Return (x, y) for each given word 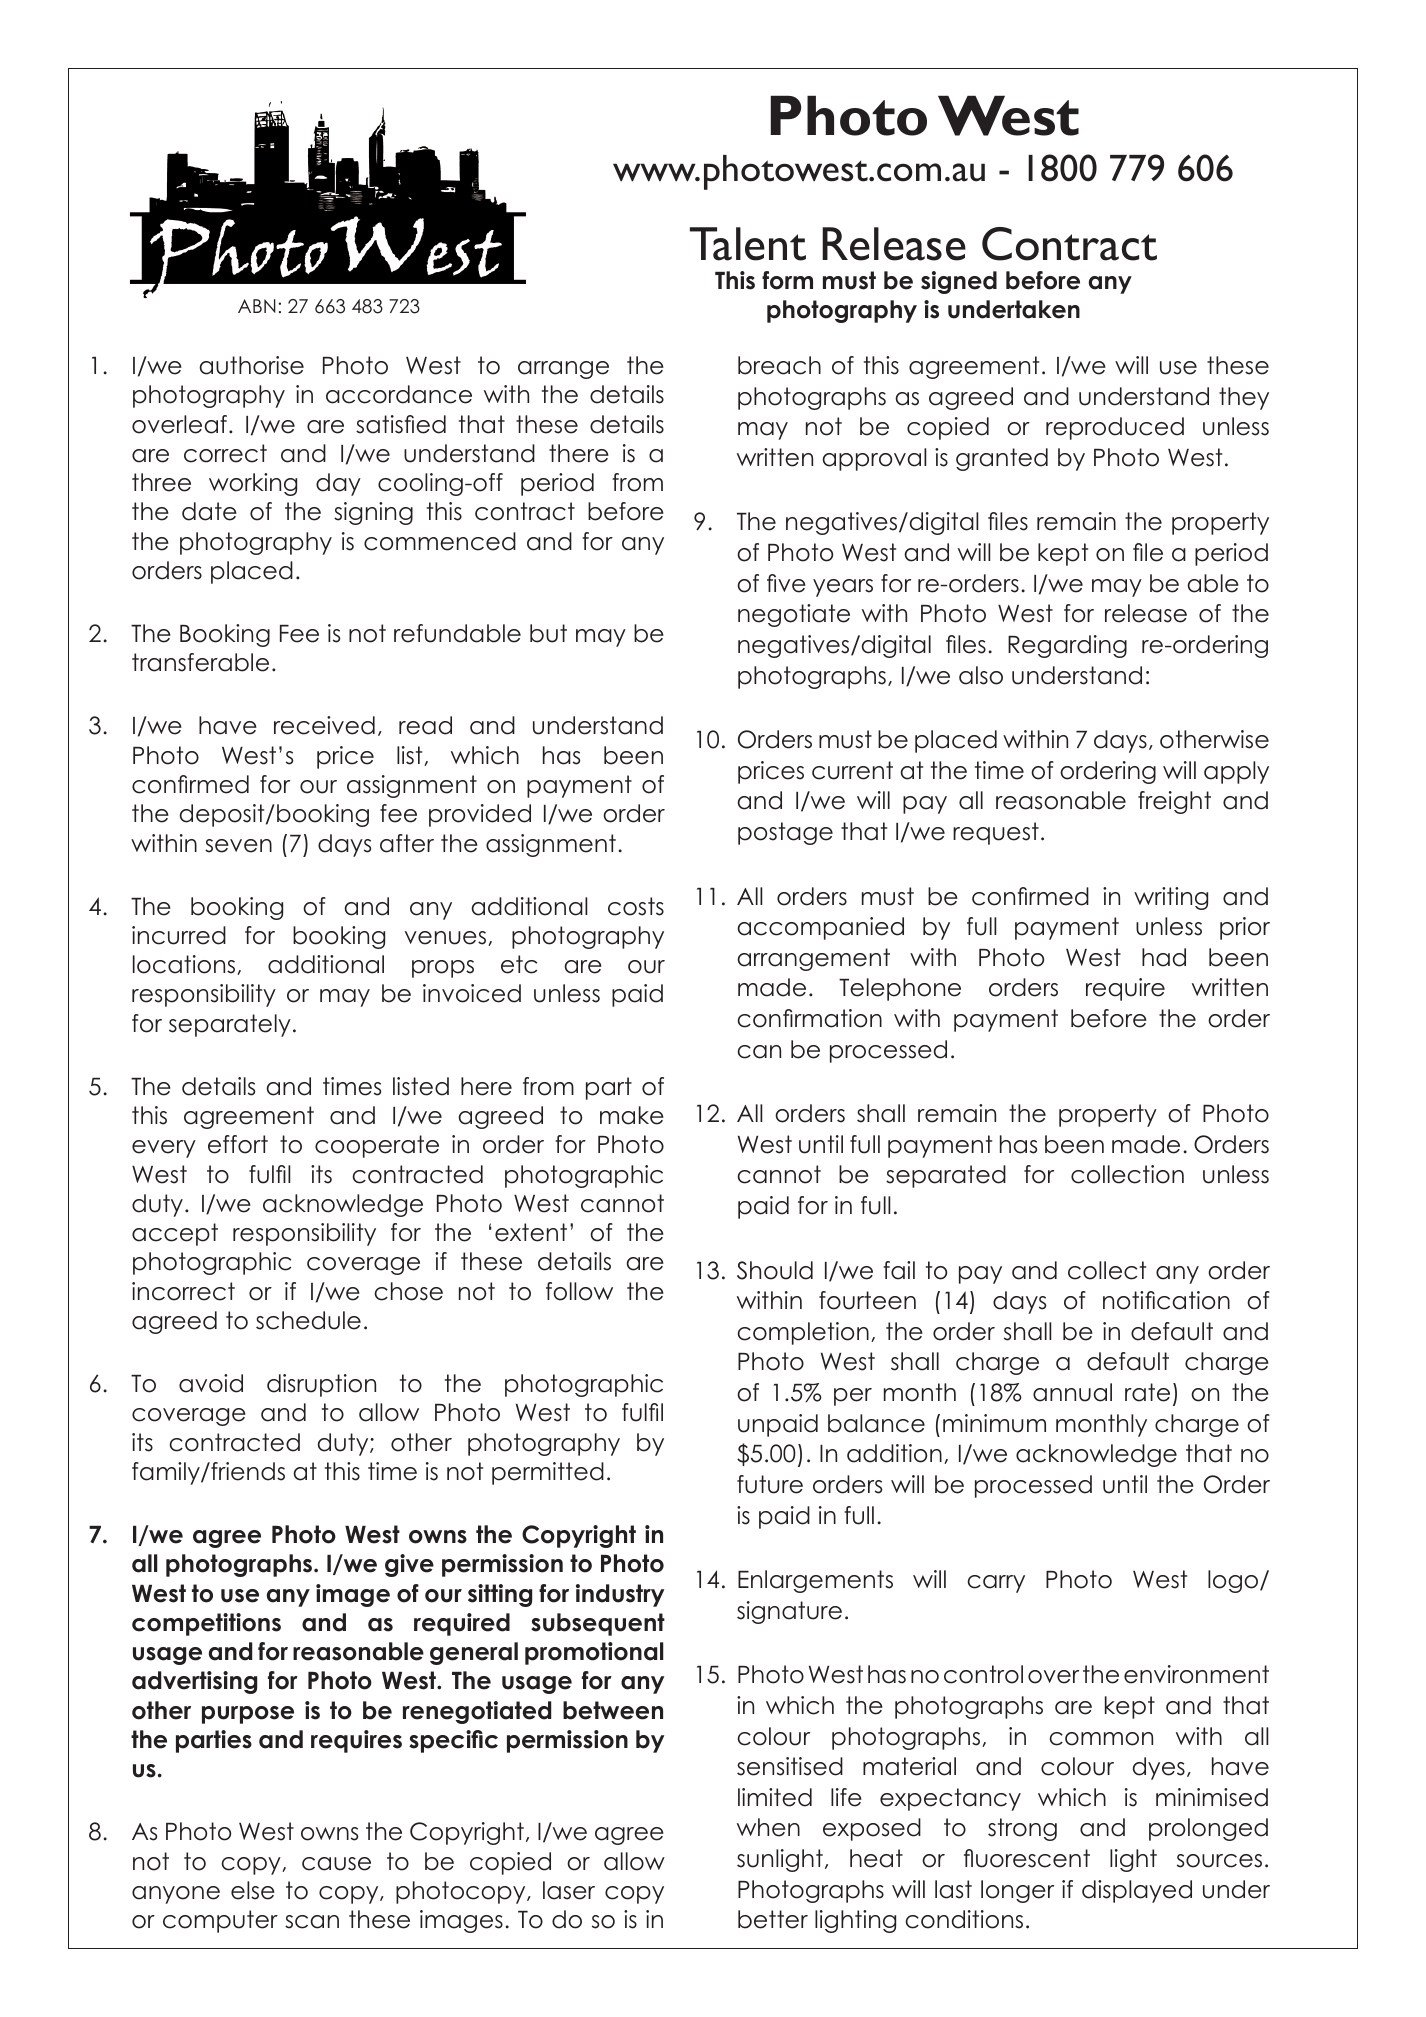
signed (959, 282)
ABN (257, 306)
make (632, 1115)
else (253, 1890)
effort (238, 1144)
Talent (748, 244)
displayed (1137, 1891)
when (768, 1827)
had (1164, 957)
